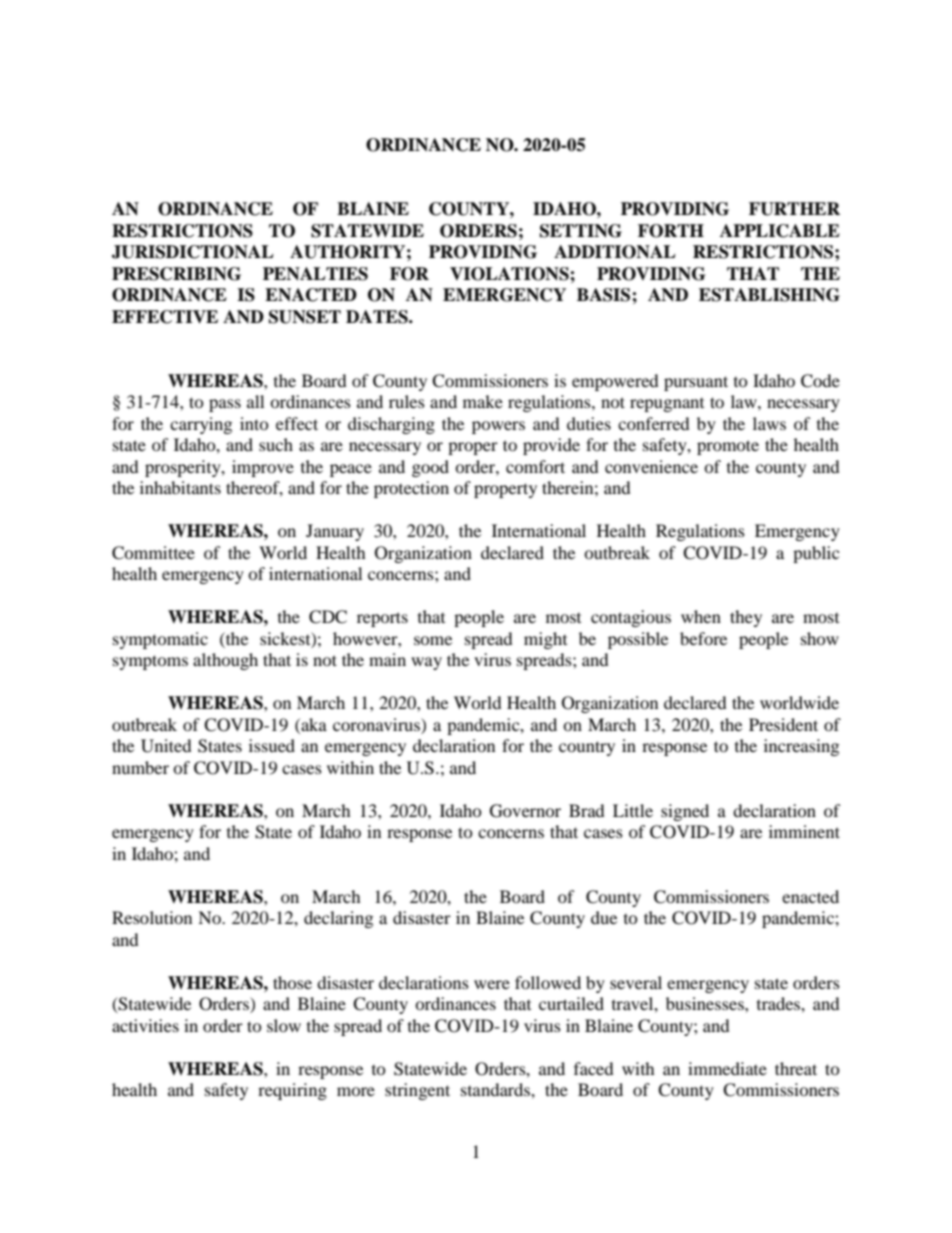 This document has height=1233, width=952. Describe the element at coordinates (703, 638) in the document. I see `before` at that location.
